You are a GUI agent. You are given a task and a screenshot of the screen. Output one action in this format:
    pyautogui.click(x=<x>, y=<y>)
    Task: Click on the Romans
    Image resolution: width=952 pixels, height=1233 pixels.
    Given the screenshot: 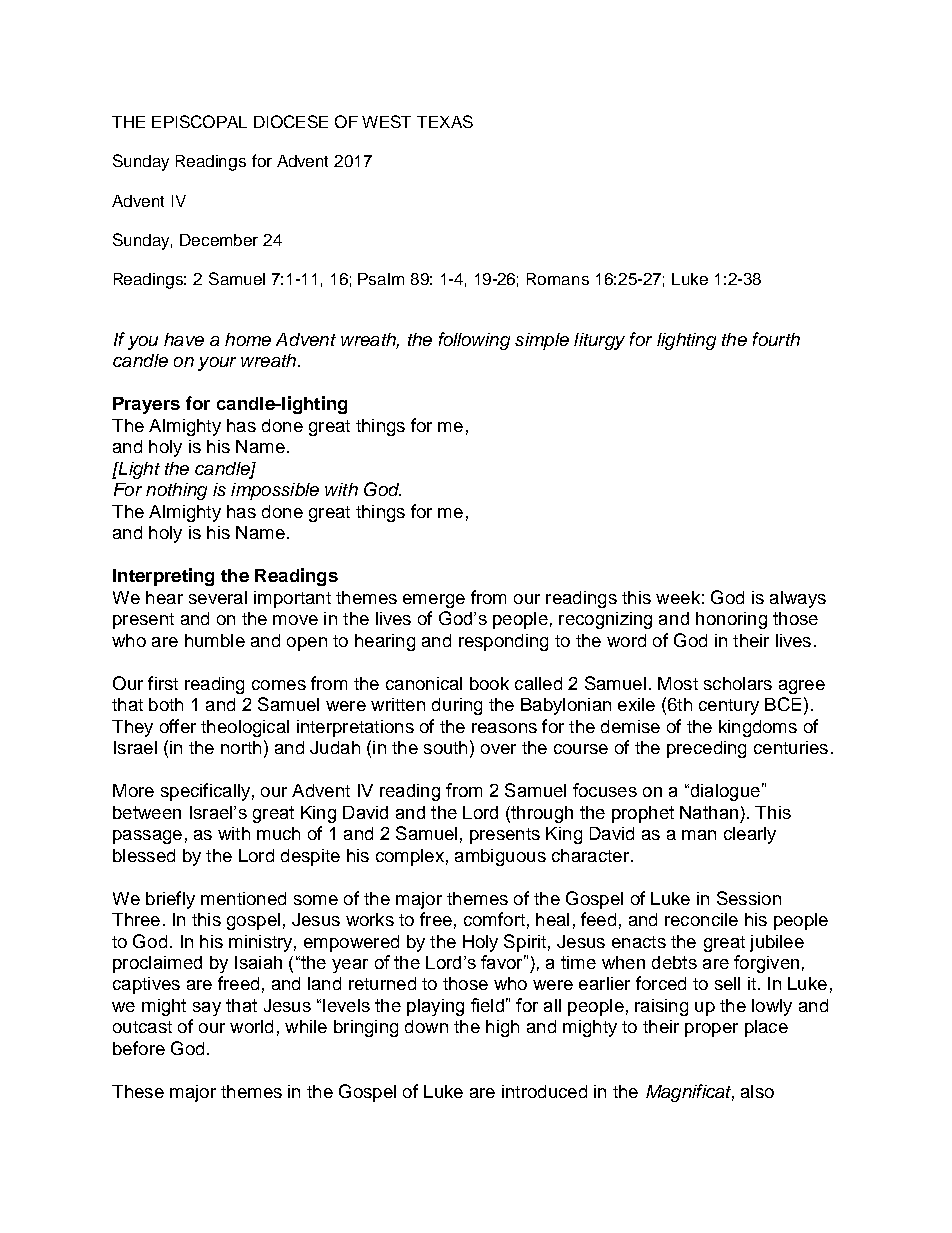 What is the action you would take?
    pyautogui.click(x=558, y=279)
